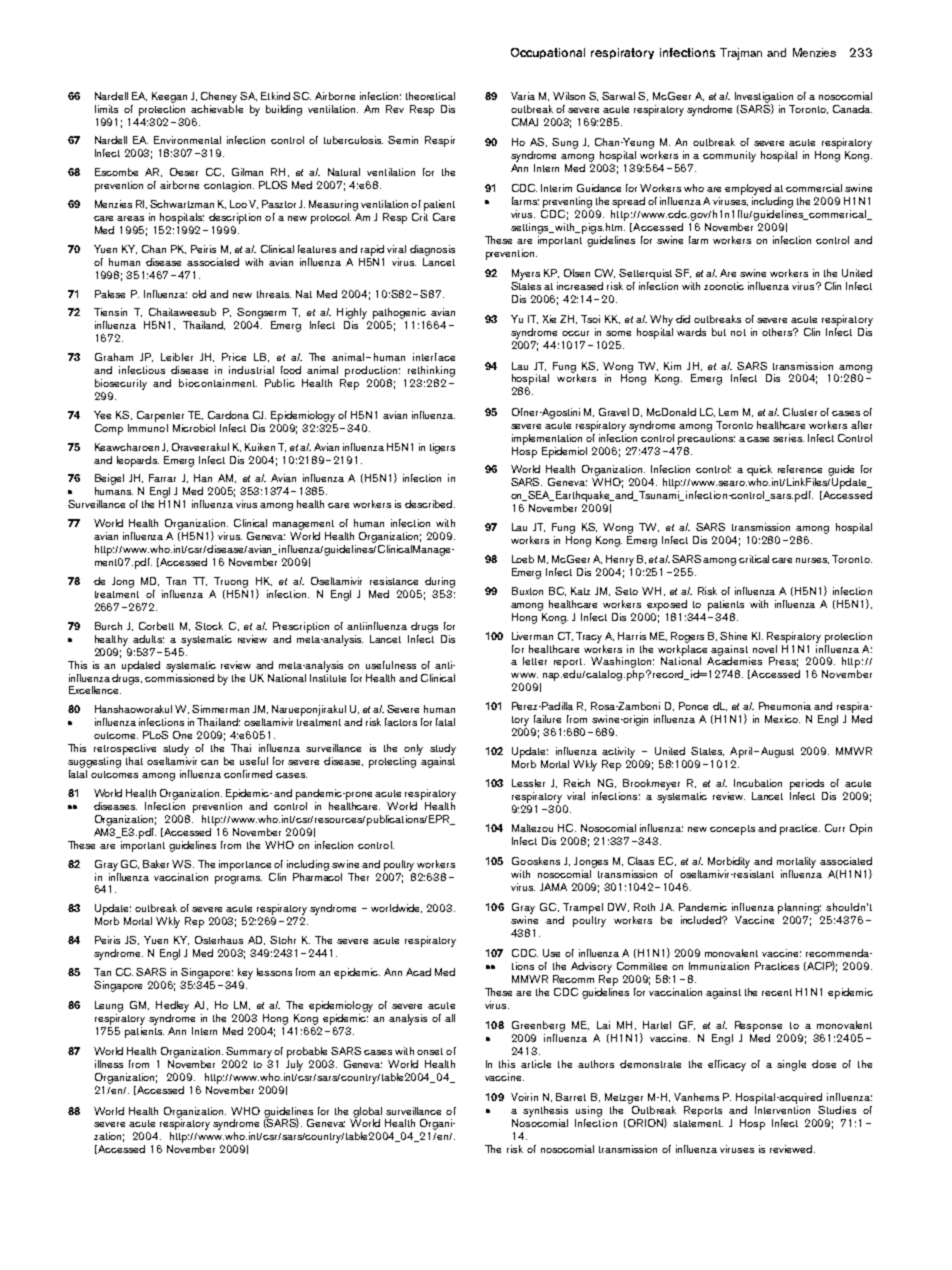  Describe the element at coordinates (523, 96) in the screenshot. I see `Varia` at that location.
